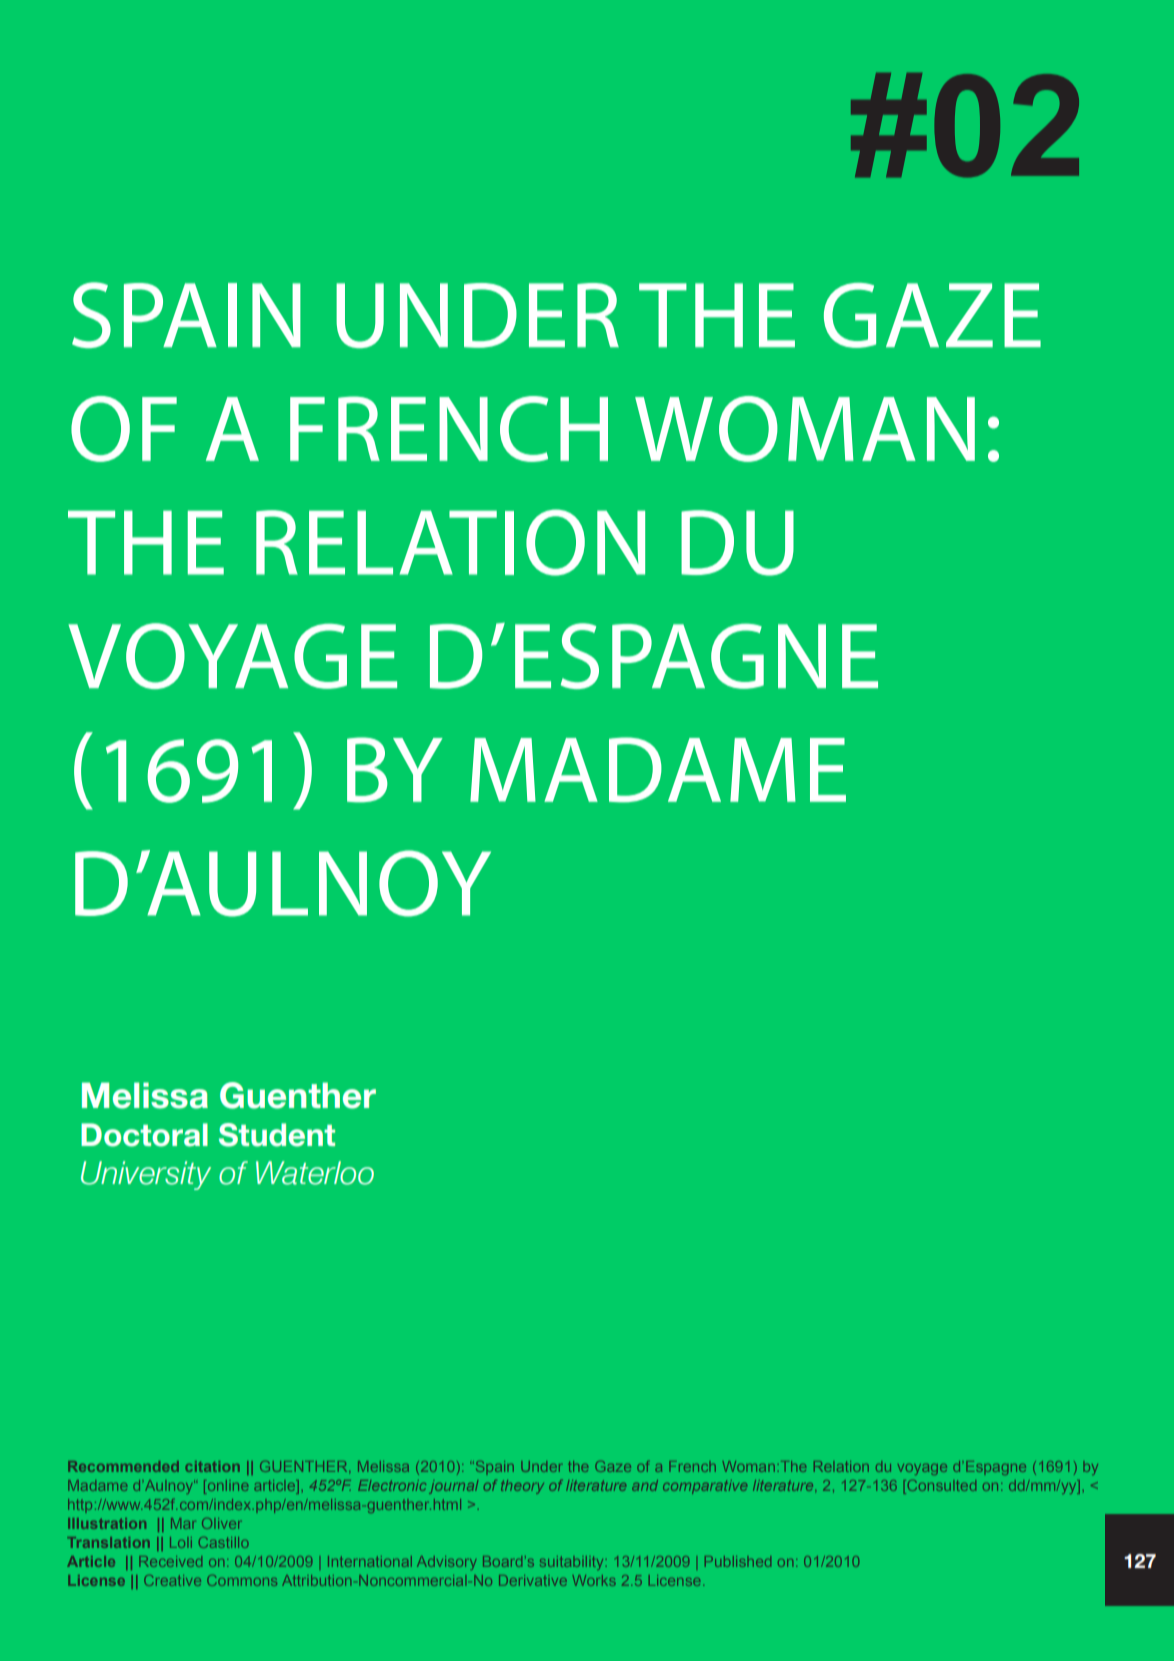 This image has width=1174, height=1661. What do you see at coordinates (146, 1175) in the image?
I see `University` at bounding box center [146, 1175].
